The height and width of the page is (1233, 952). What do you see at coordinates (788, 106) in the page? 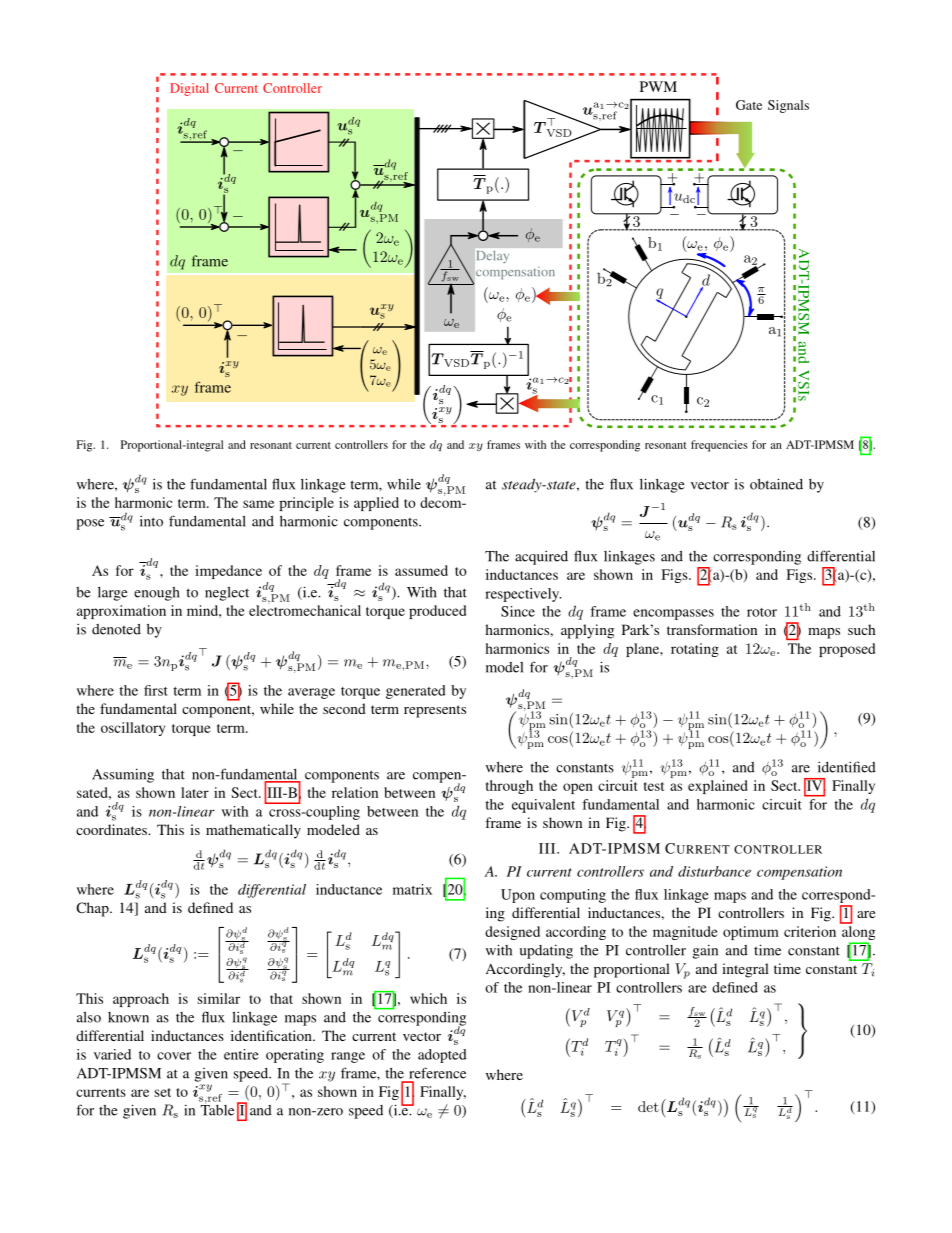
I see `Signals` at bounding box center [788, 106].
